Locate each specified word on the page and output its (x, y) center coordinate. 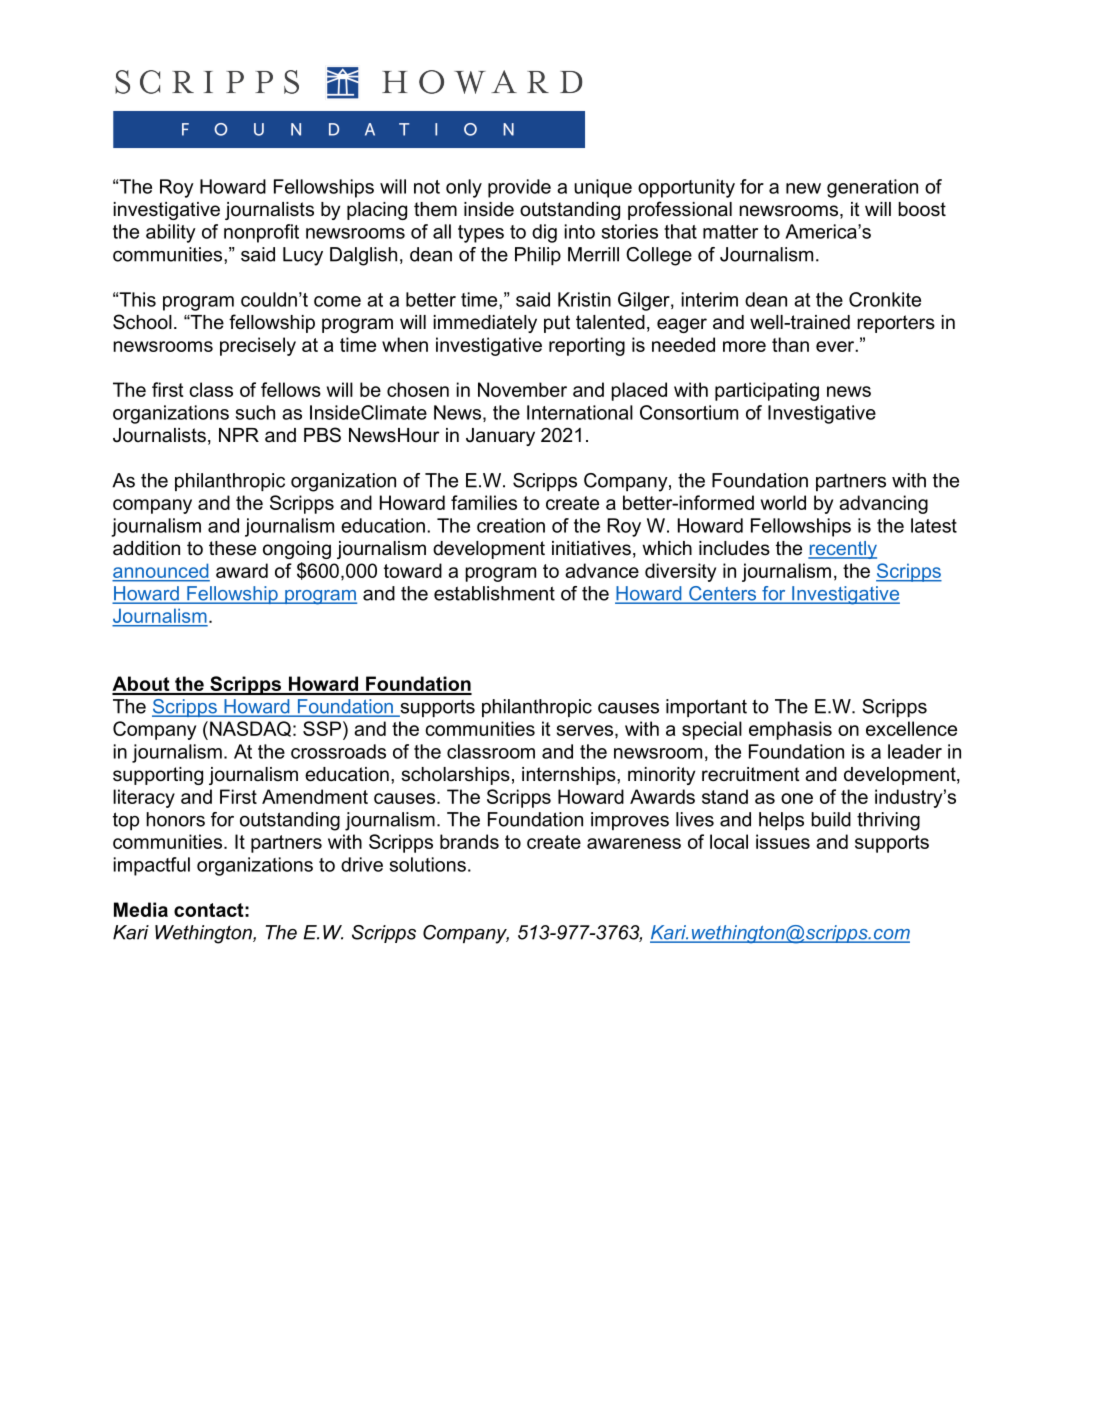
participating (767, 391)
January (500, 437)
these (232, 548)
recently (842, 550)
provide (519, 188)
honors (175, 819)
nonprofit (261, 233)
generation (872, 188)
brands (469, 841)
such (255, 412)
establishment (494, 593)
